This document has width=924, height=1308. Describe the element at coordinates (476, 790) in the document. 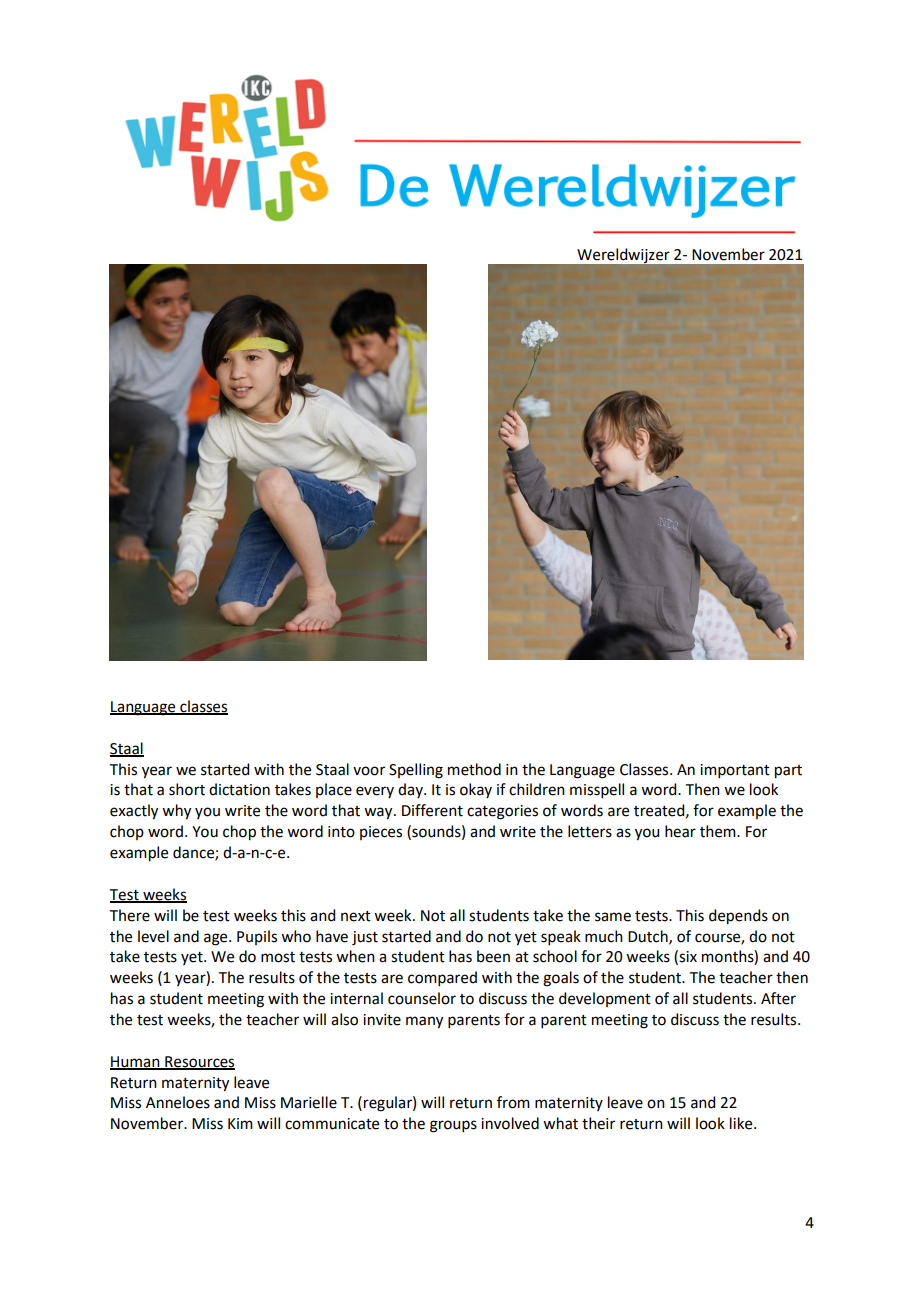

I see `okay` at that location.
